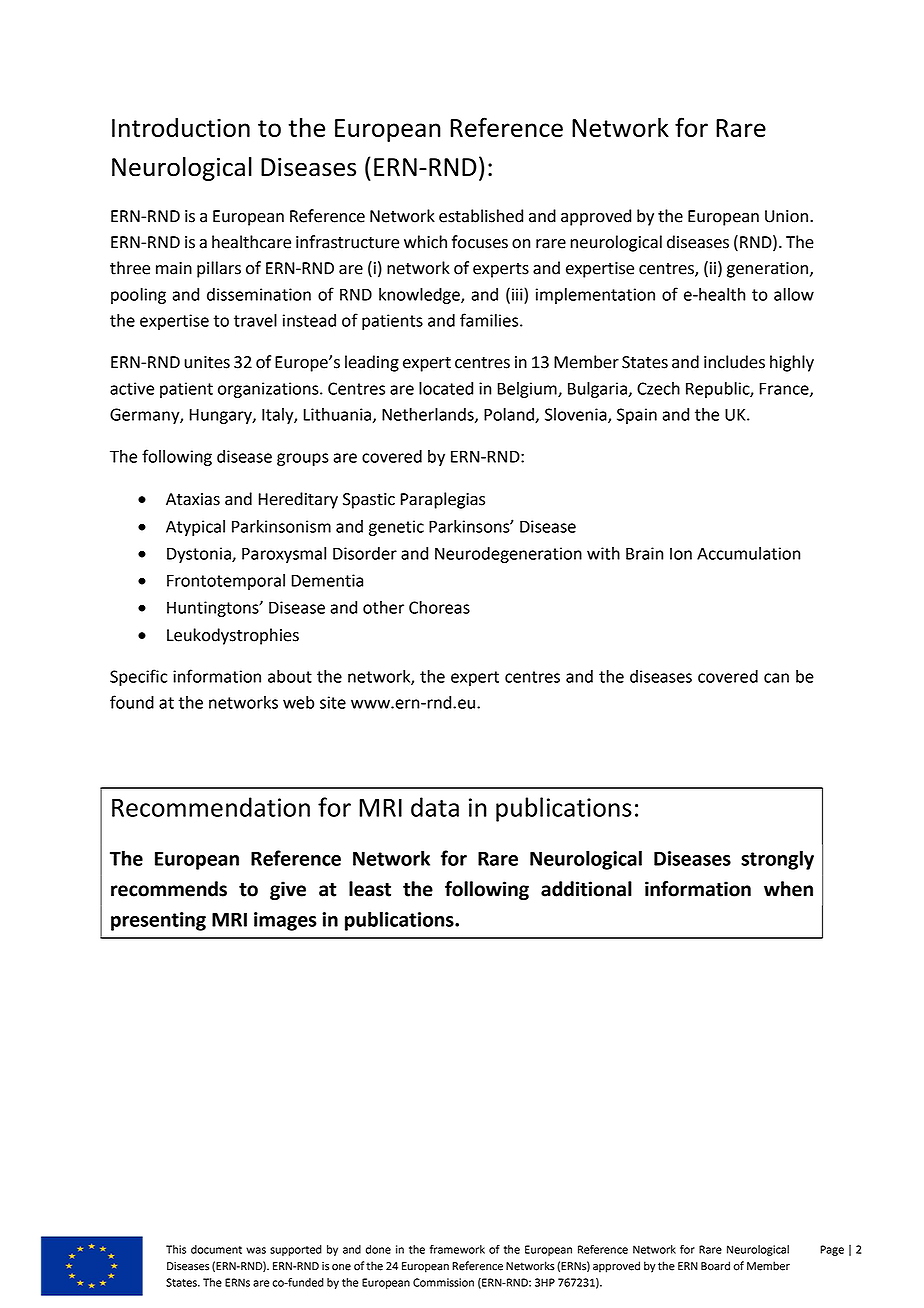  What do you see at coordinates (481, 216) in the image?
I see `established` at bounding box center [481, 216].
